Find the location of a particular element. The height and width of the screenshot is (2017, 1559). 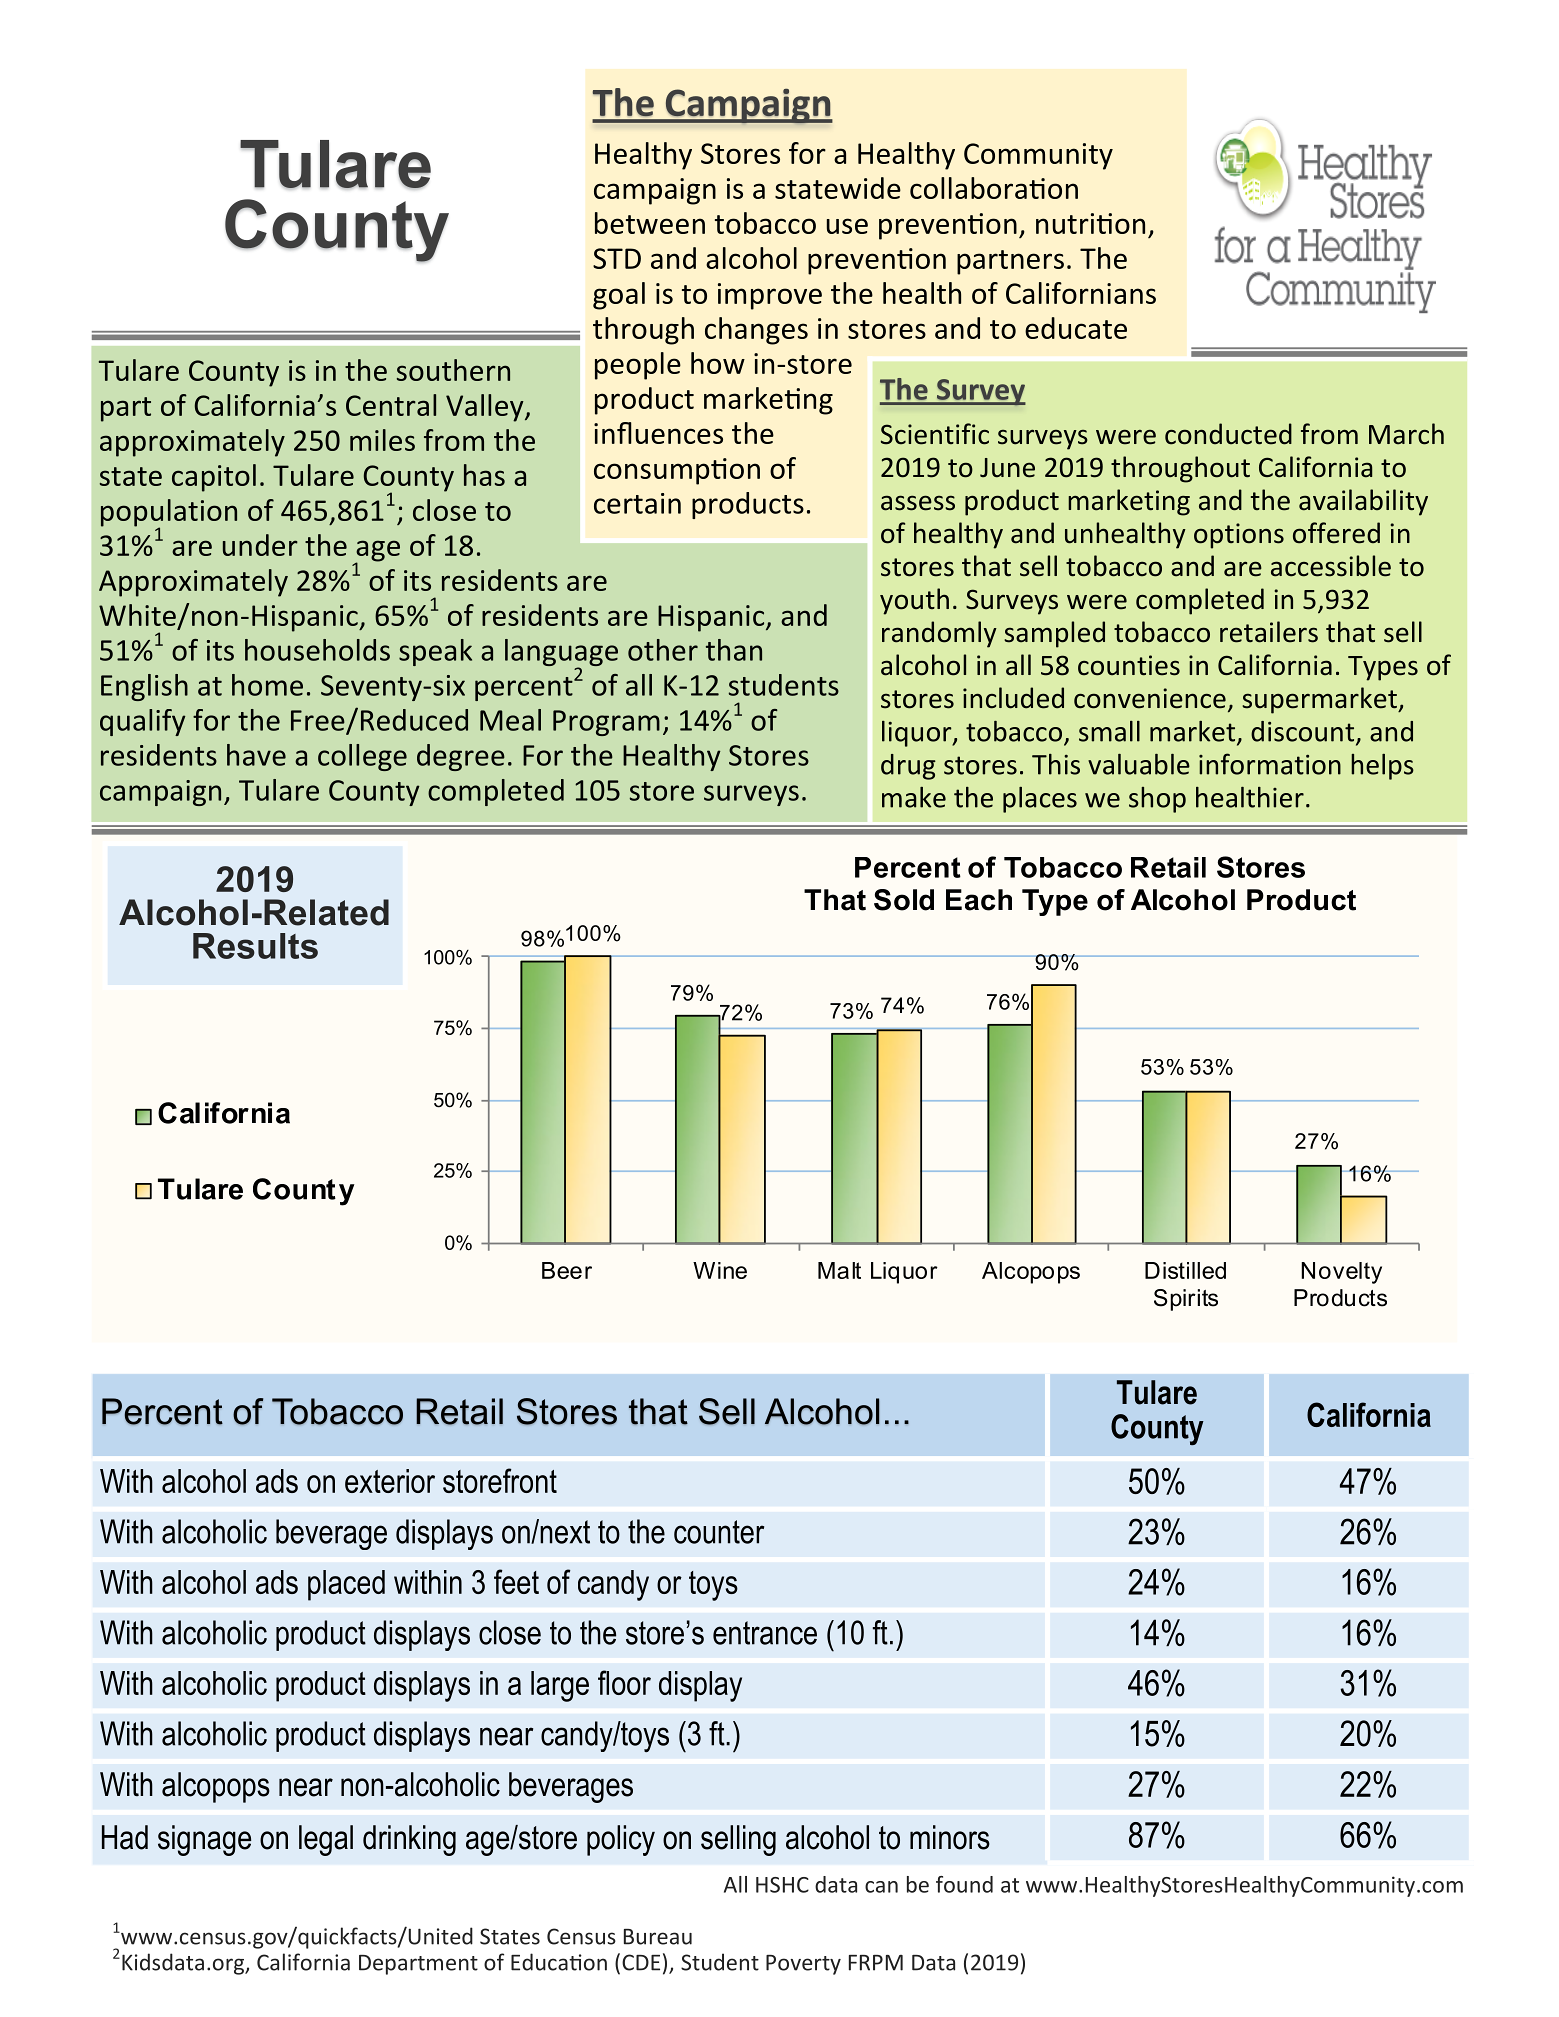

Distilled is located at coordinates (1185, 1270).
